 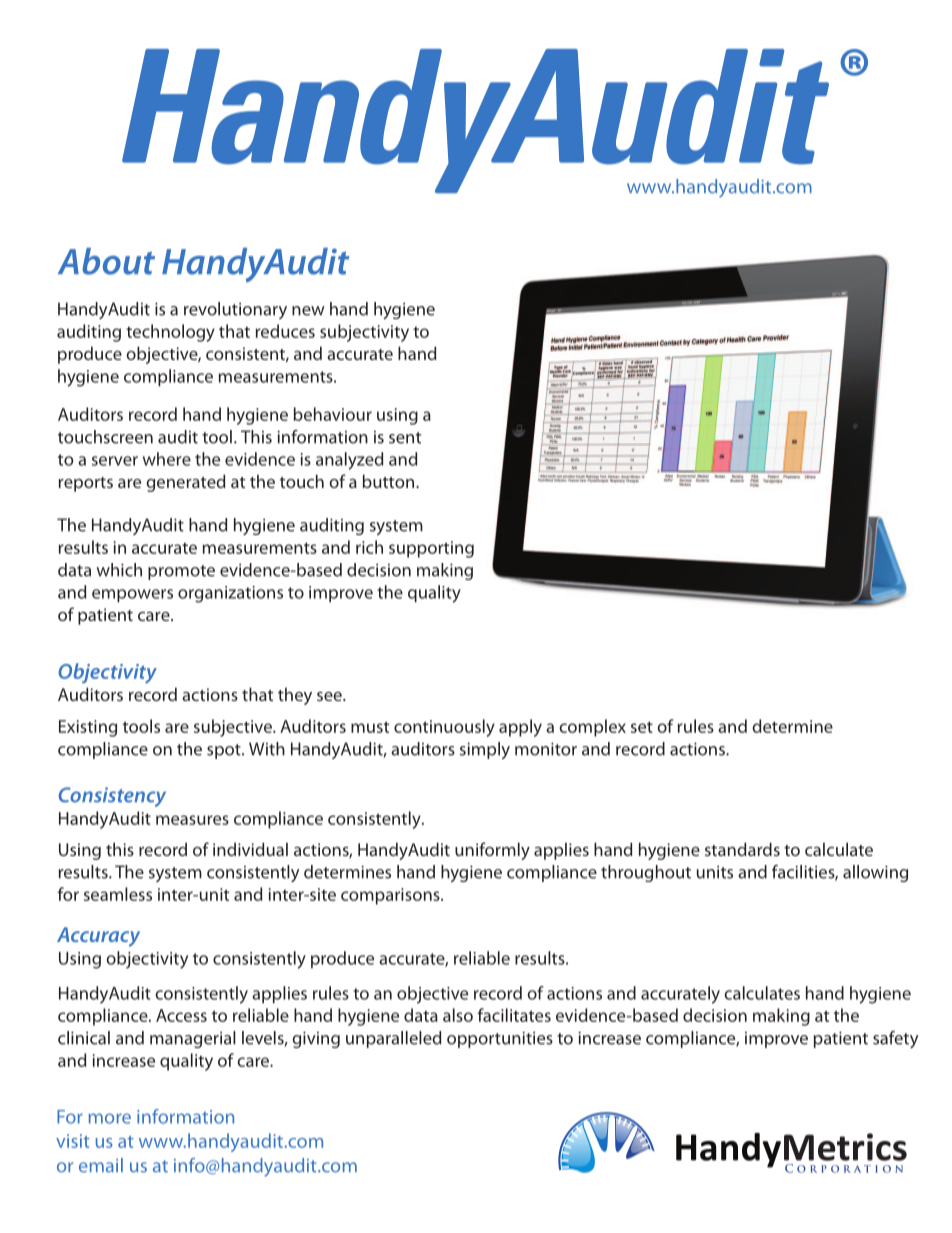 I want to click on promote, so click(x=181, y=572).
